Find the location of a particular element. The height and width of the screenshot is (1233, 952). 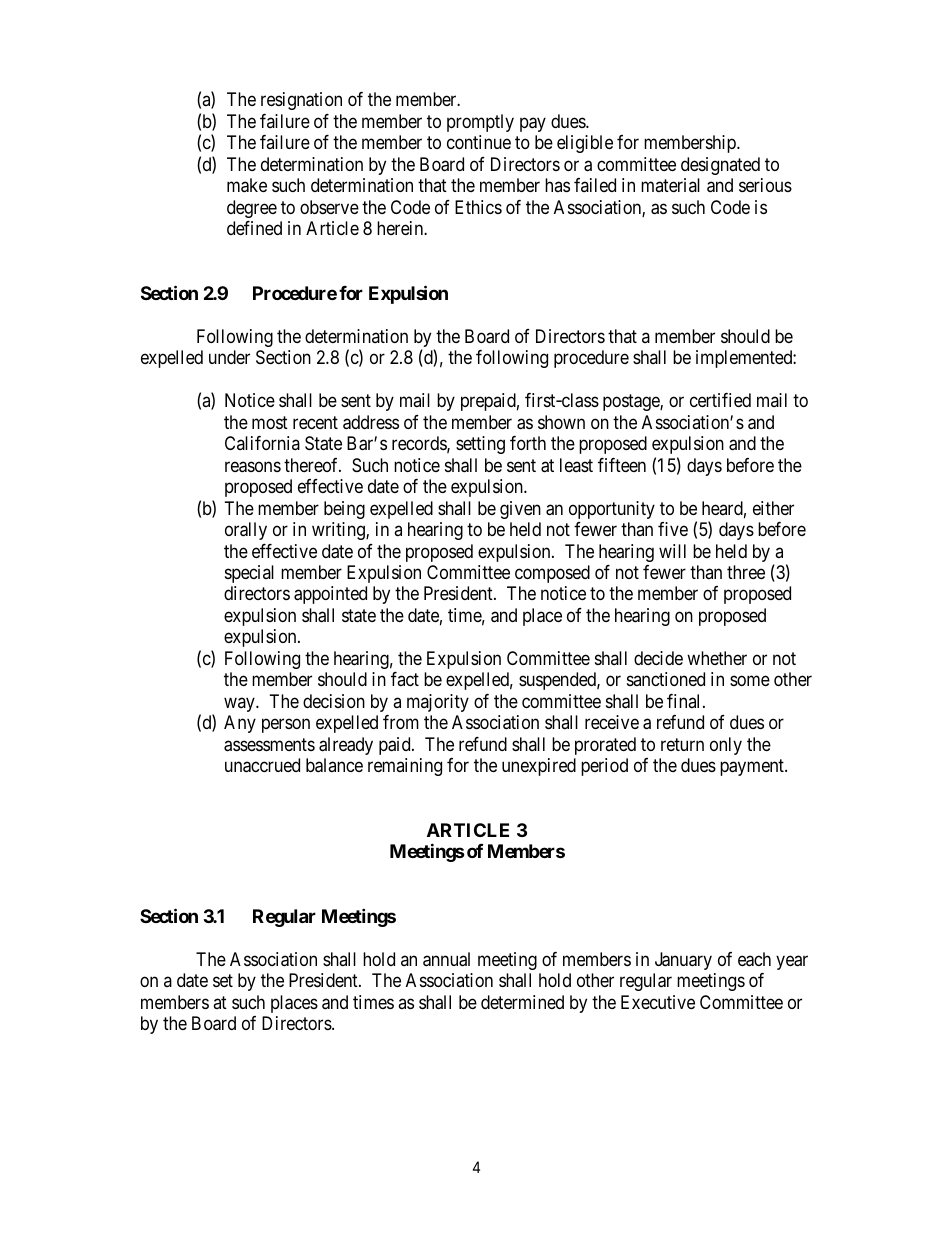

writing is located at coordinates (339, 531).
